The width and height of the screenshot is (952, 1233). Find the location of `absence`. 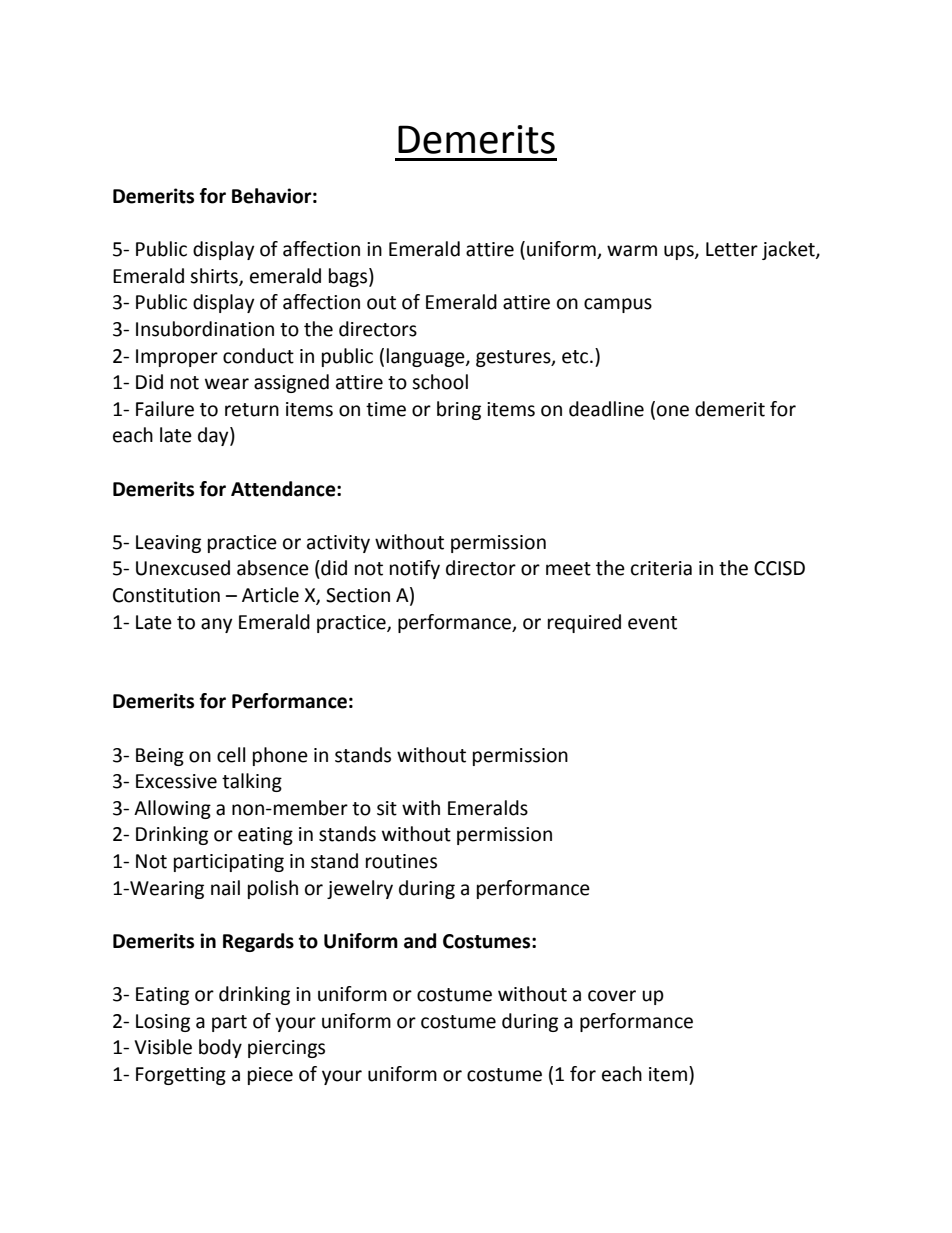

absence is located at coordinates (273, 568).
